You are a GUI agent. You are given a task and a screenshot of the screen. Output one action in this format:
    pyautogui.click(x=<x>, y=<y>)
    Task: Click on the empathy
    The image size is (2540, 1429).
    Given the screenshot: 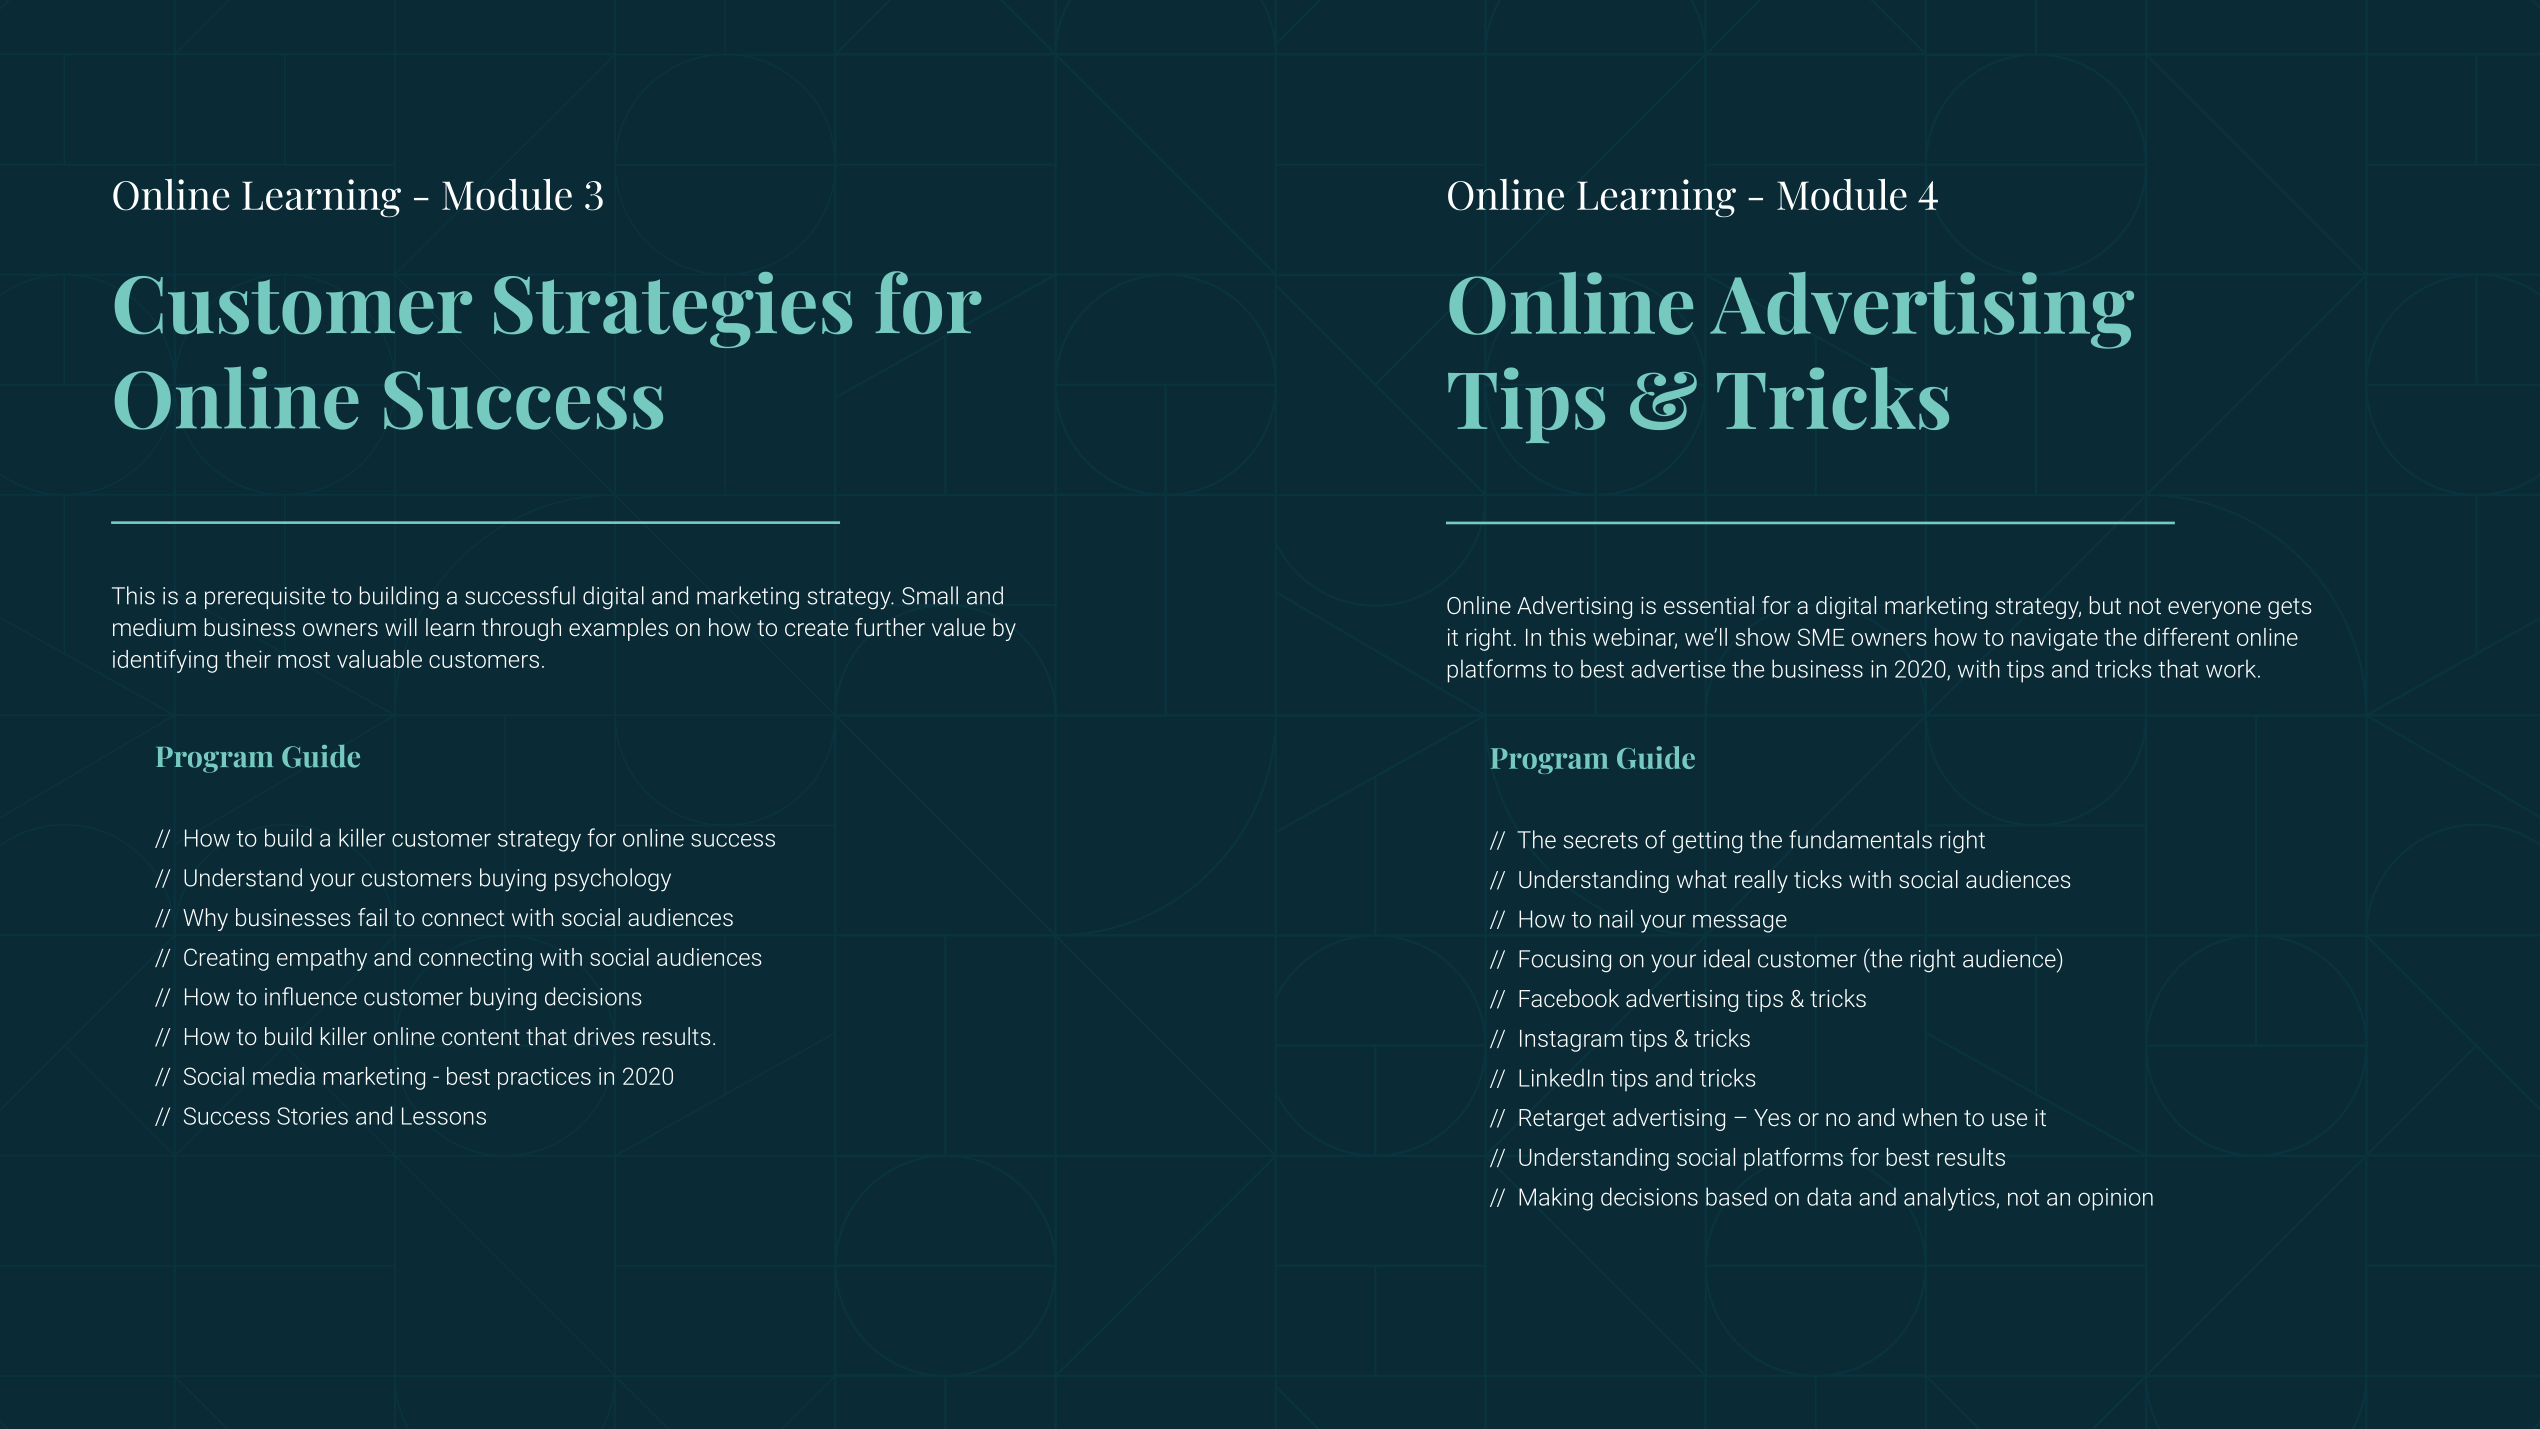 What is the action you would take?
    pyautogui.click(x=322, y=959)
